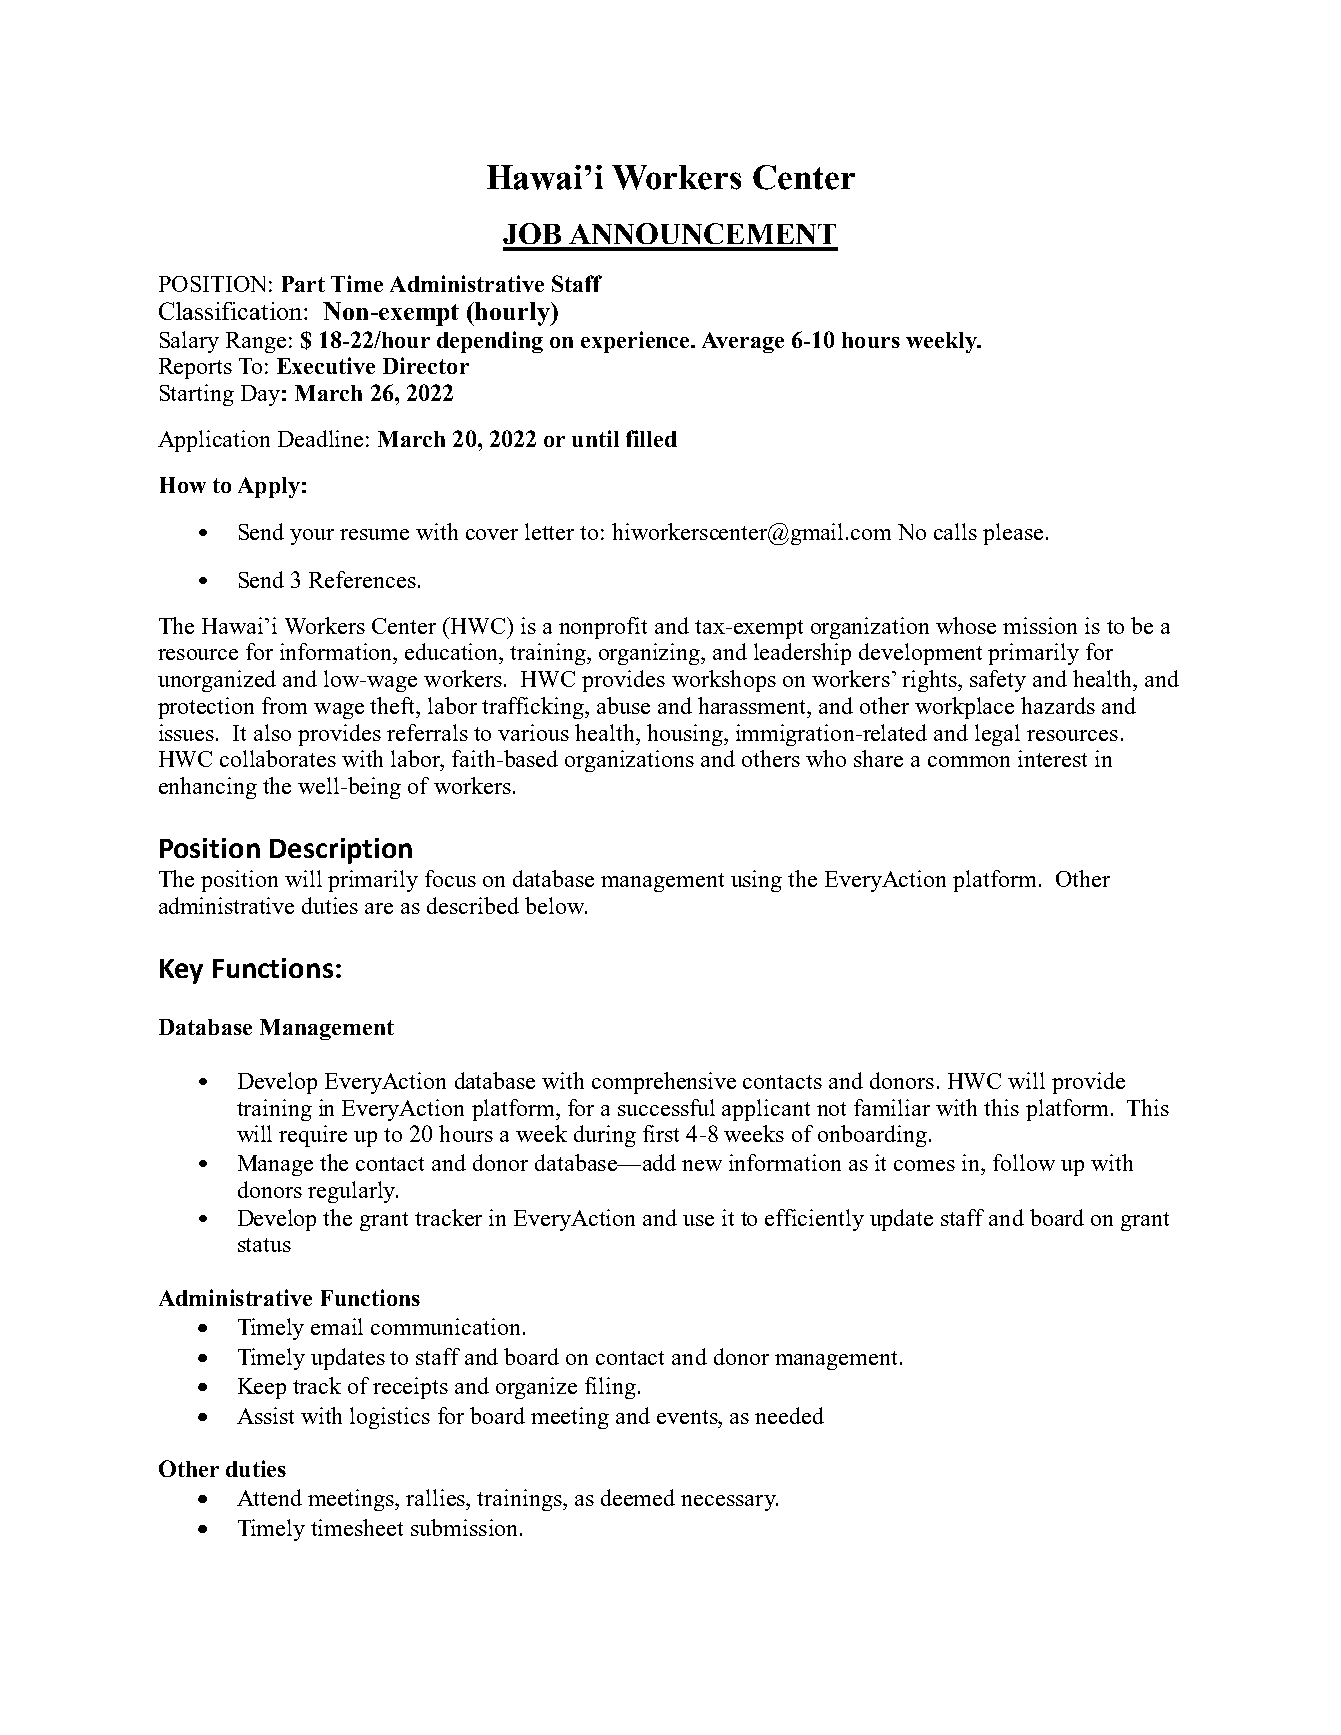  I want to click on calls, so click(955, 531).
